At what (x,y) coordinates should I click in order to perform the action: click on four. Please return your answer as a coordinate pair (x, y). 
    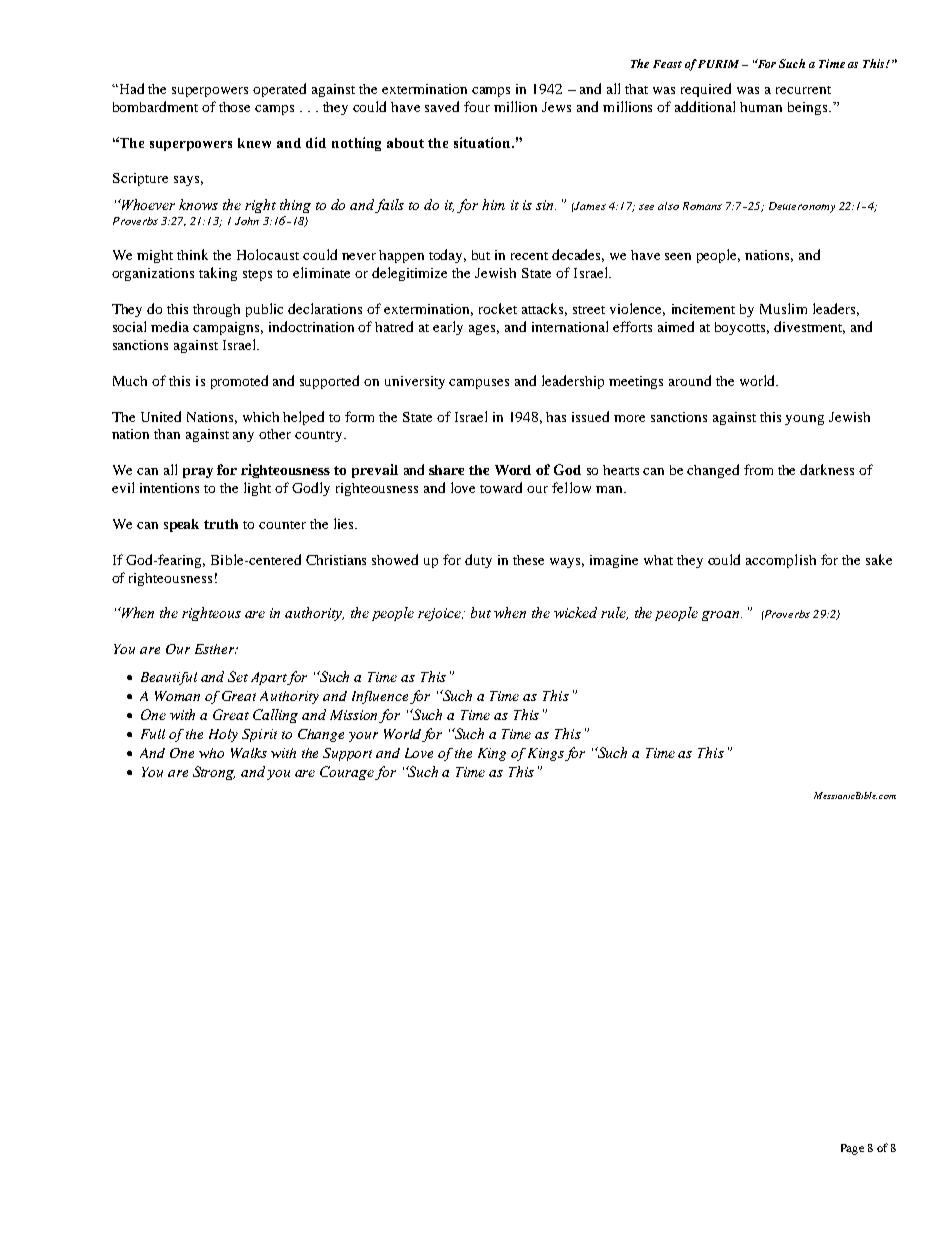
    Looking at the image, I should click on (477, 106).
